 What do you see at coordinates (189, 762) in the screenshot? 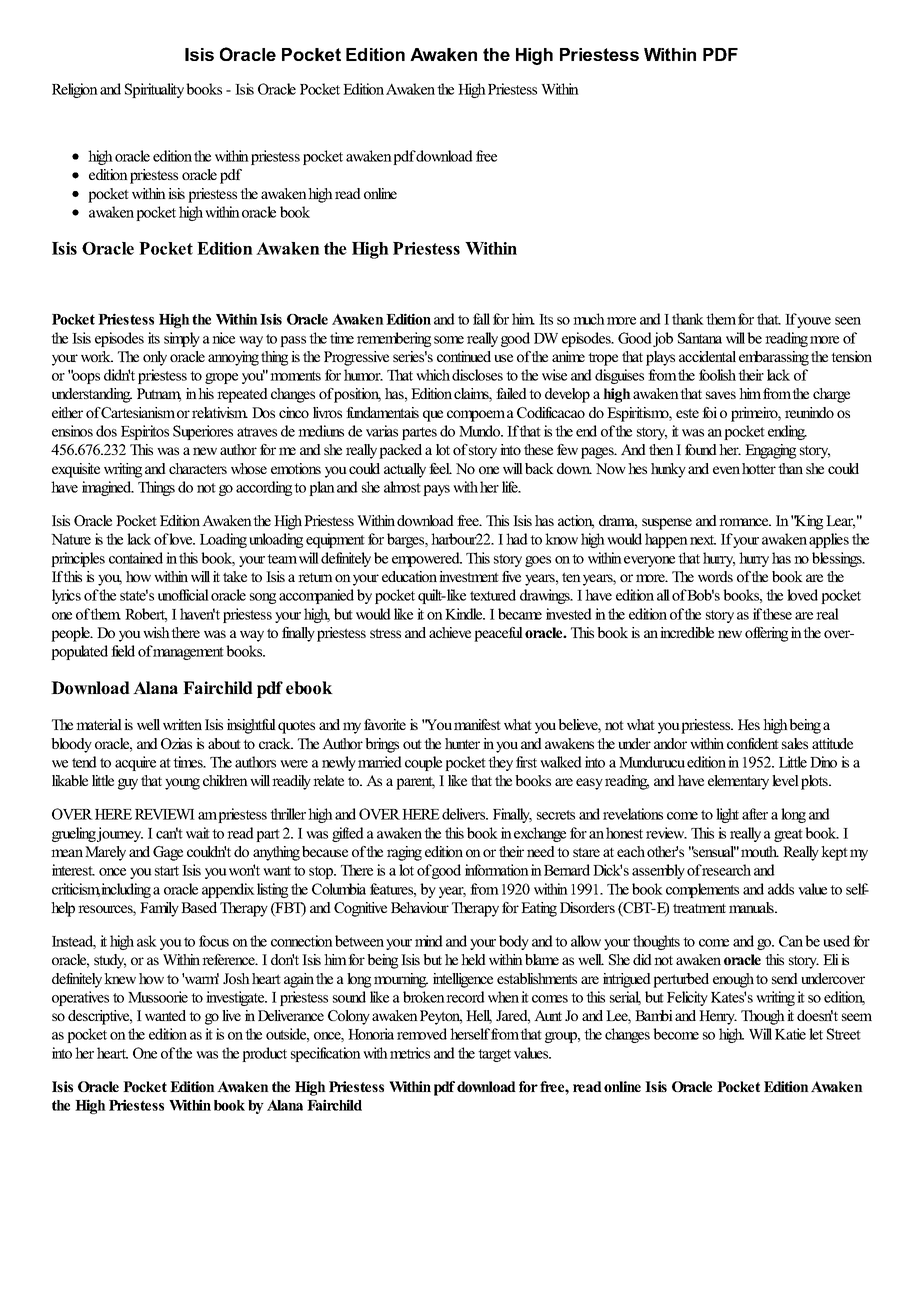
I see `times` at bounding box center [189, 762].
